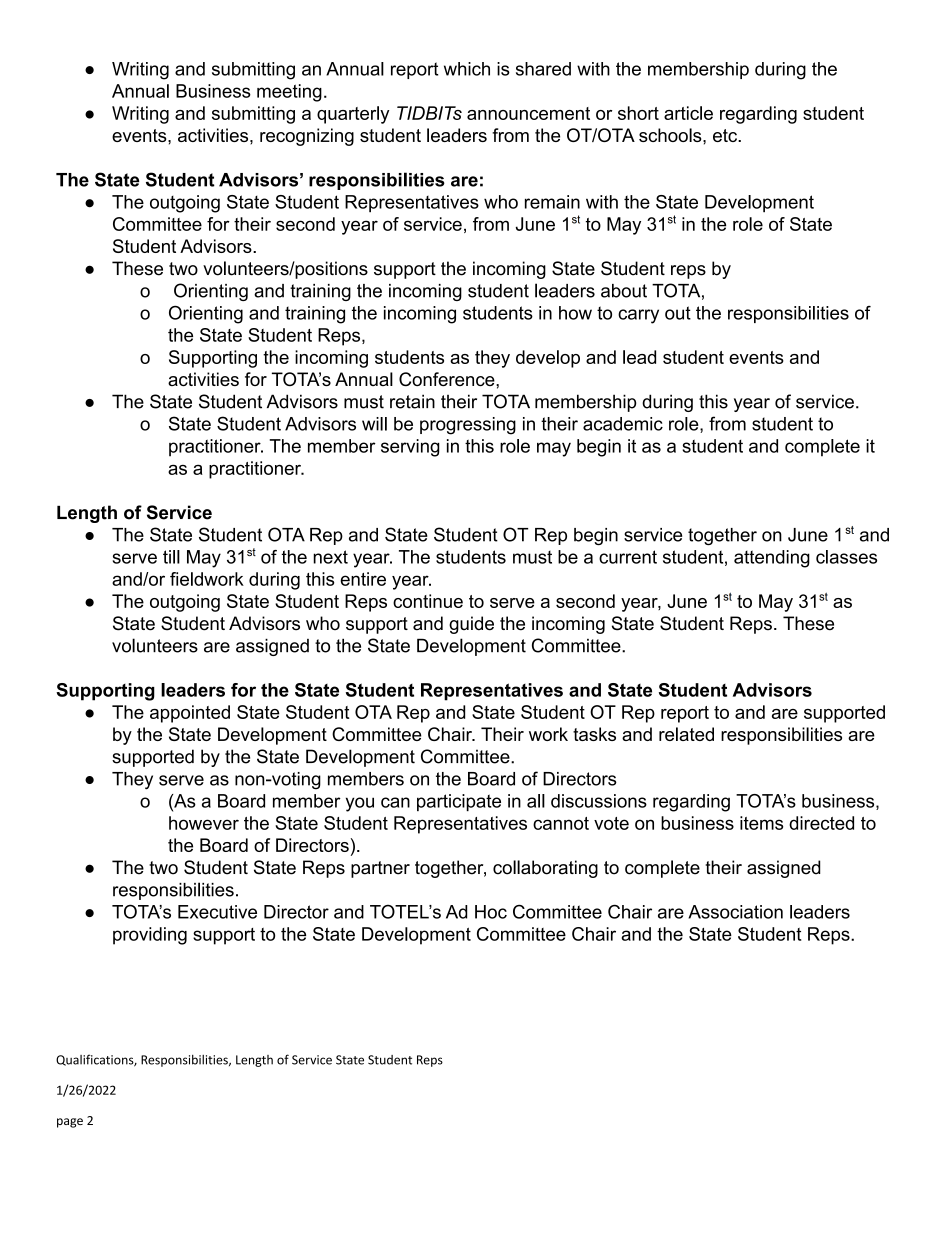 The width and height of the screenshot is (952, 1233). I want to click on continue, so click(428, 601).
